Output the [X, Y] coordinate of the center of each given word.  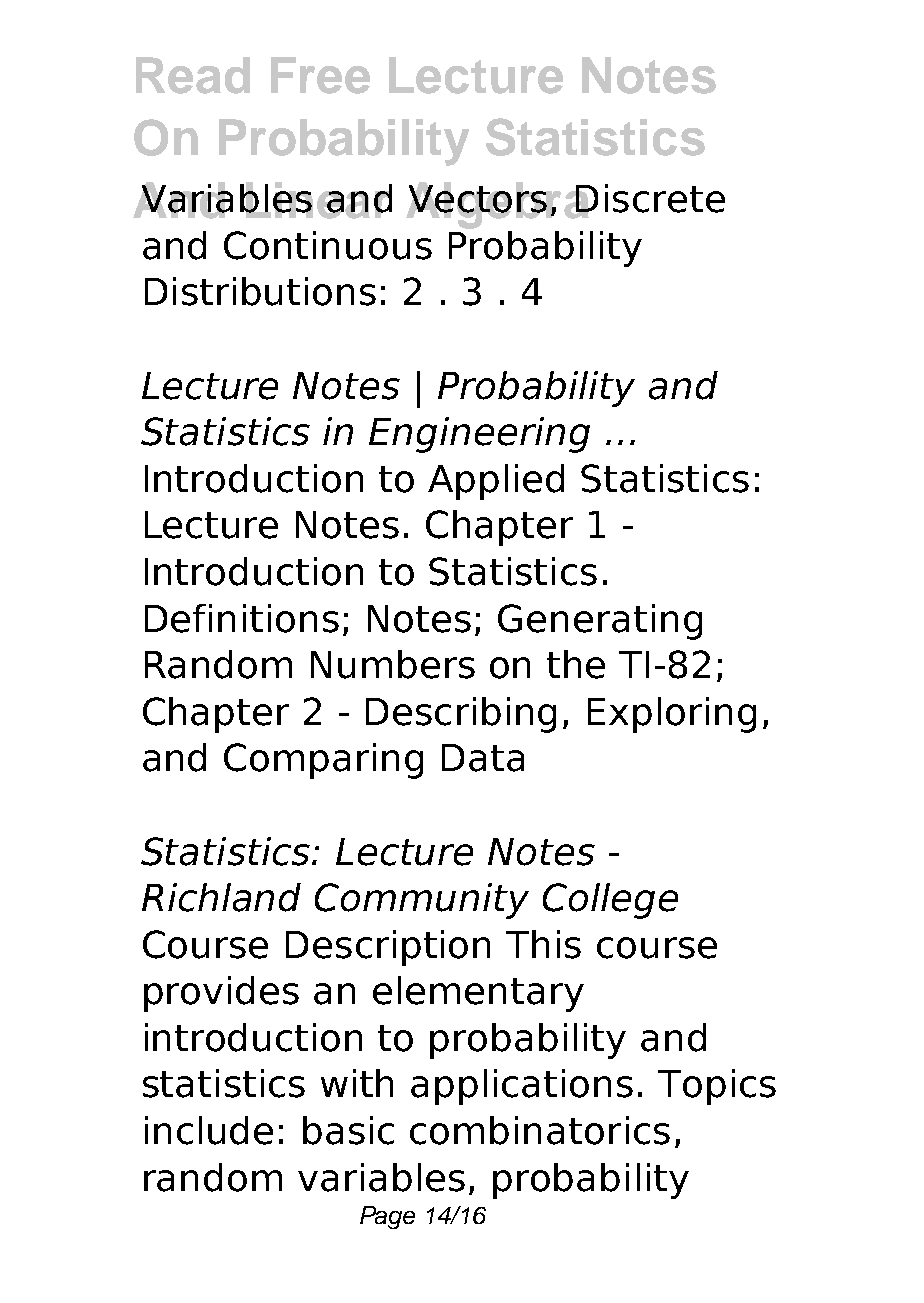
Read [193, 75]
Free [320, 75]
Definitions [242, 618]
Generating [600, 622]
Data [483, 758]
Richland [221, 897]
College [610, 901]
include [209, 1130]
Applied [496, 482]
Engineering [479, 435]
